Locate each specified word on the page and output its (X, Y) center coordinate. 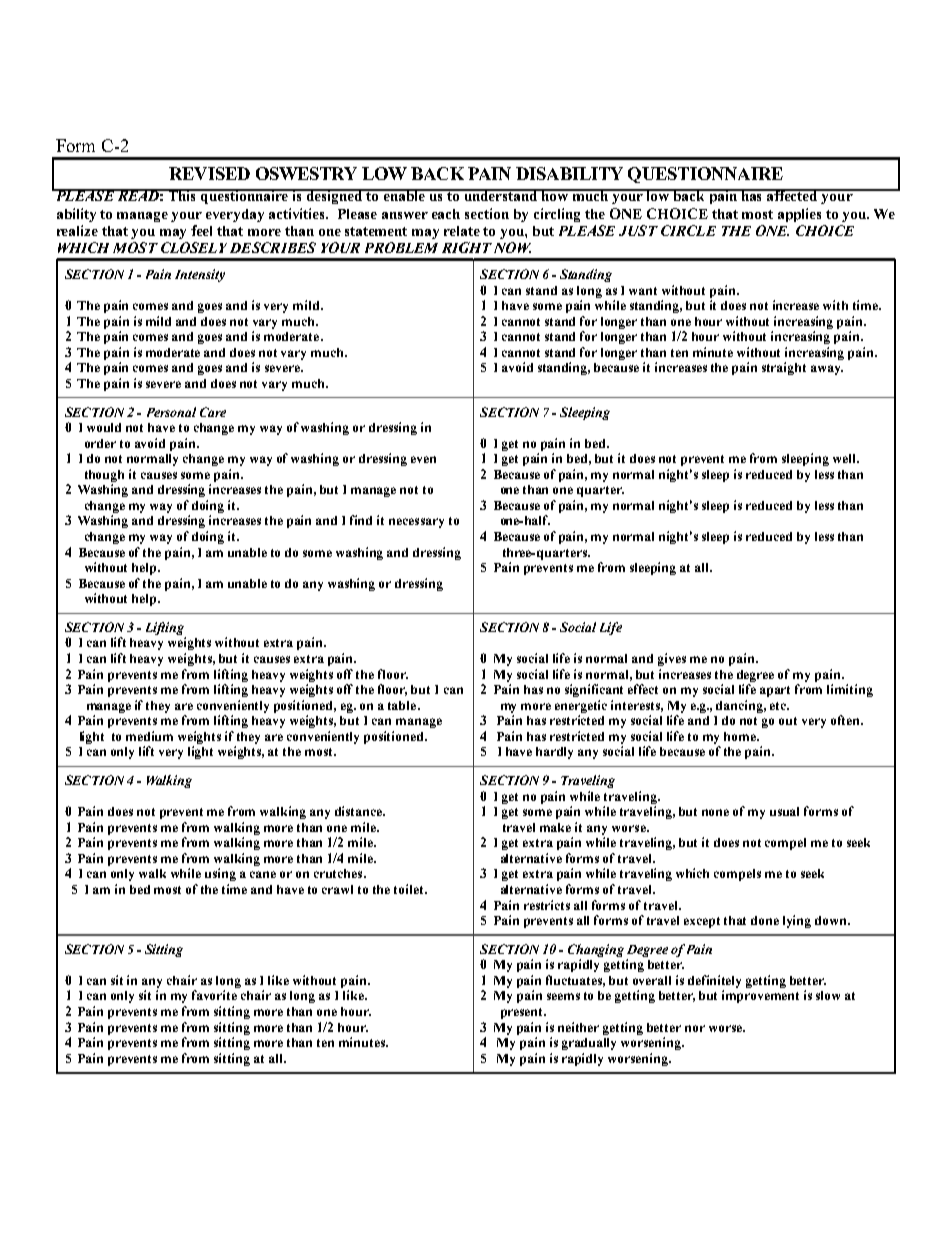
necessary (416, 523)
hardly (554, 753)
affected (793, 195)
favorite (214, 995)
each (446, 214)
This (182, 195)
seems (563, 996)
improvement (760, 996)
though (104, 476)
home (741, 736)
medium (149, 736)
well (845, 458)
